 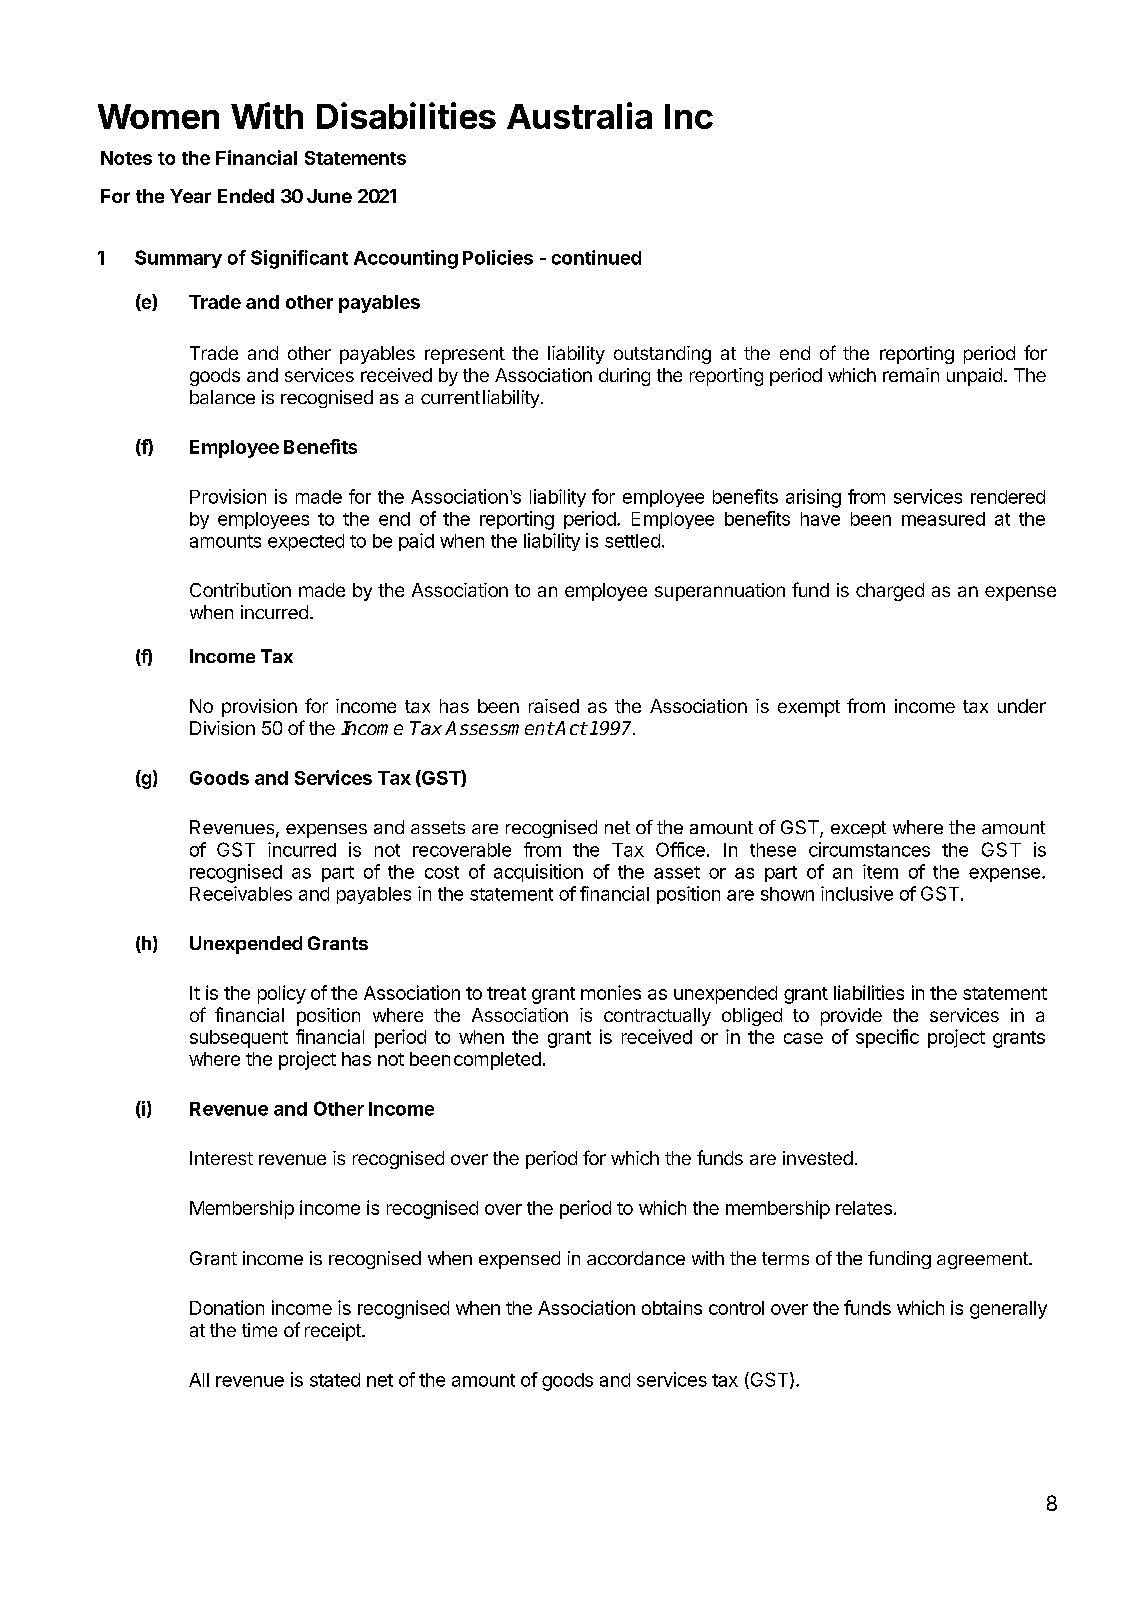 What do you see at coordinates (190, 196) in the screenshot?
I see `Year` at bounding box center [190, 196].
